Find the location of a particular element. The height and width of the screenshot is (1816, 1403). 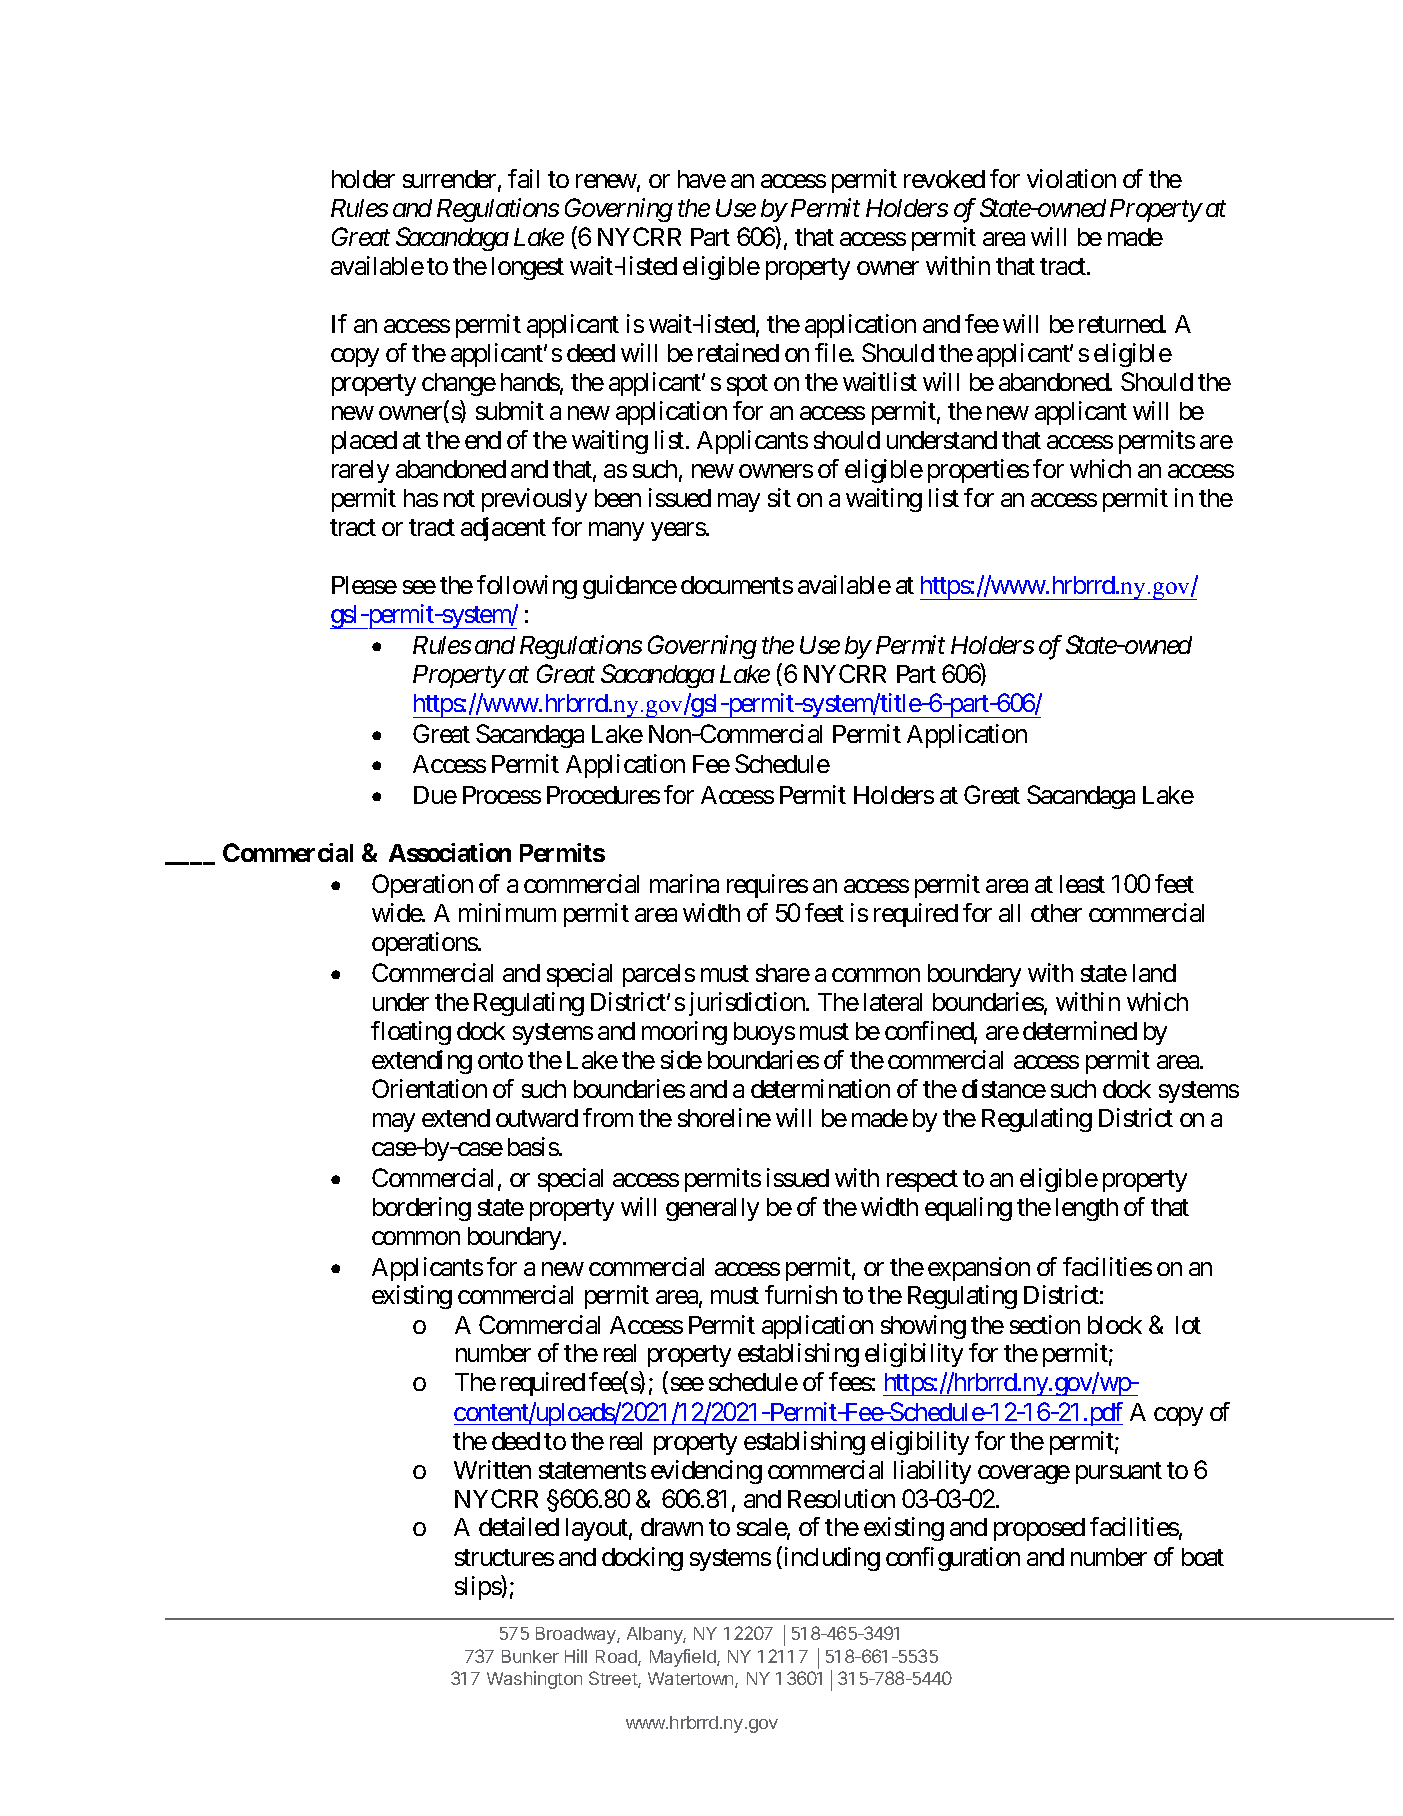

violation is located at coordinates (1071, 178).
